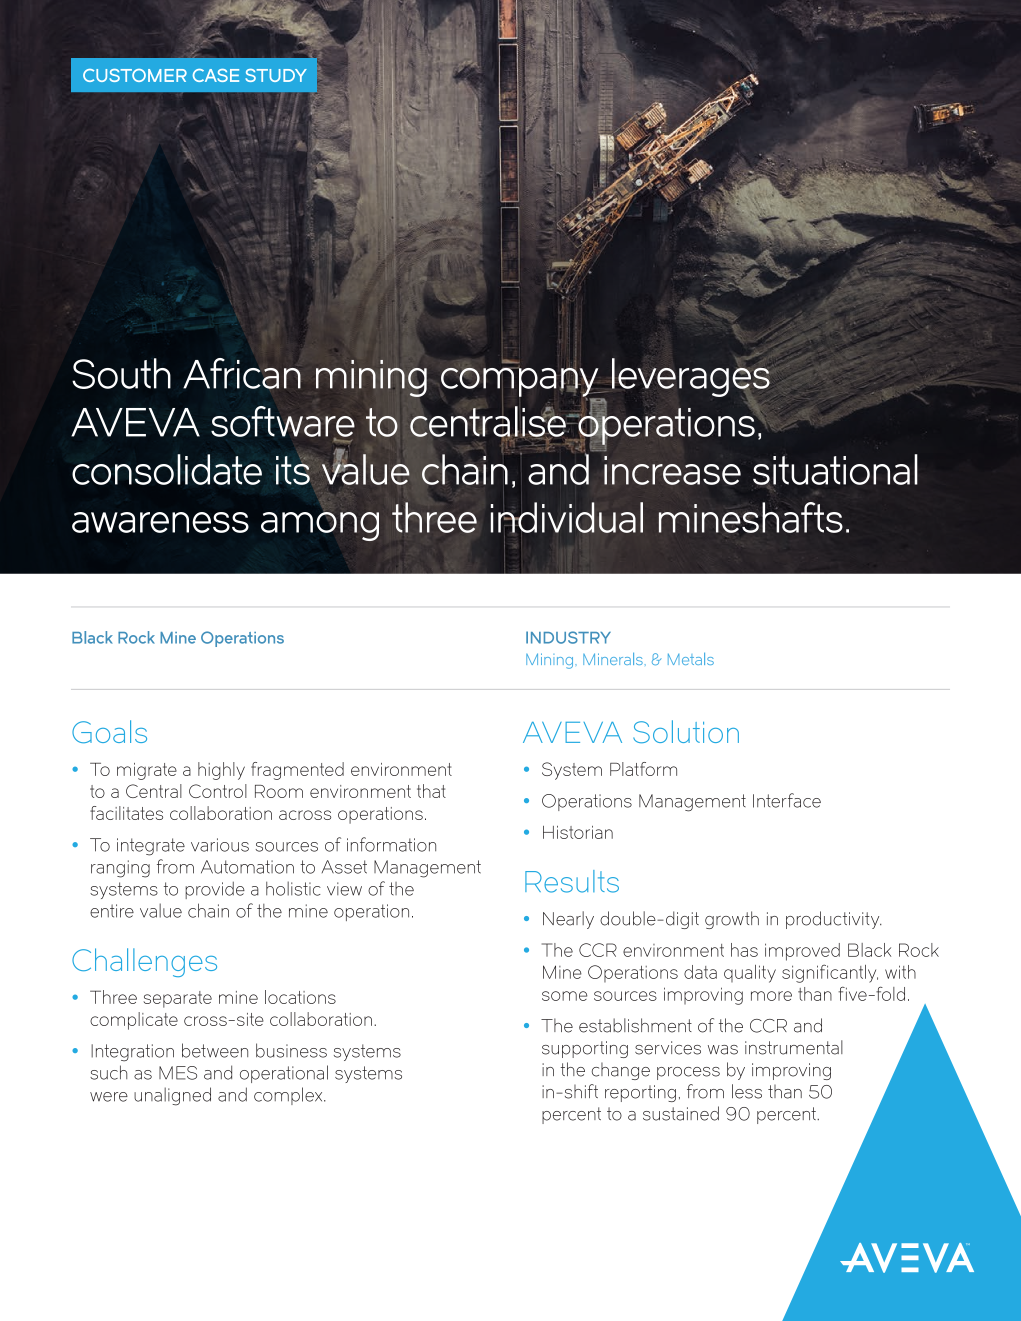 This image has height=1321, width=1021. What do you see at coordinates (691, 659) in the image?
I see `Metals` at bounding box center [691, 659].
